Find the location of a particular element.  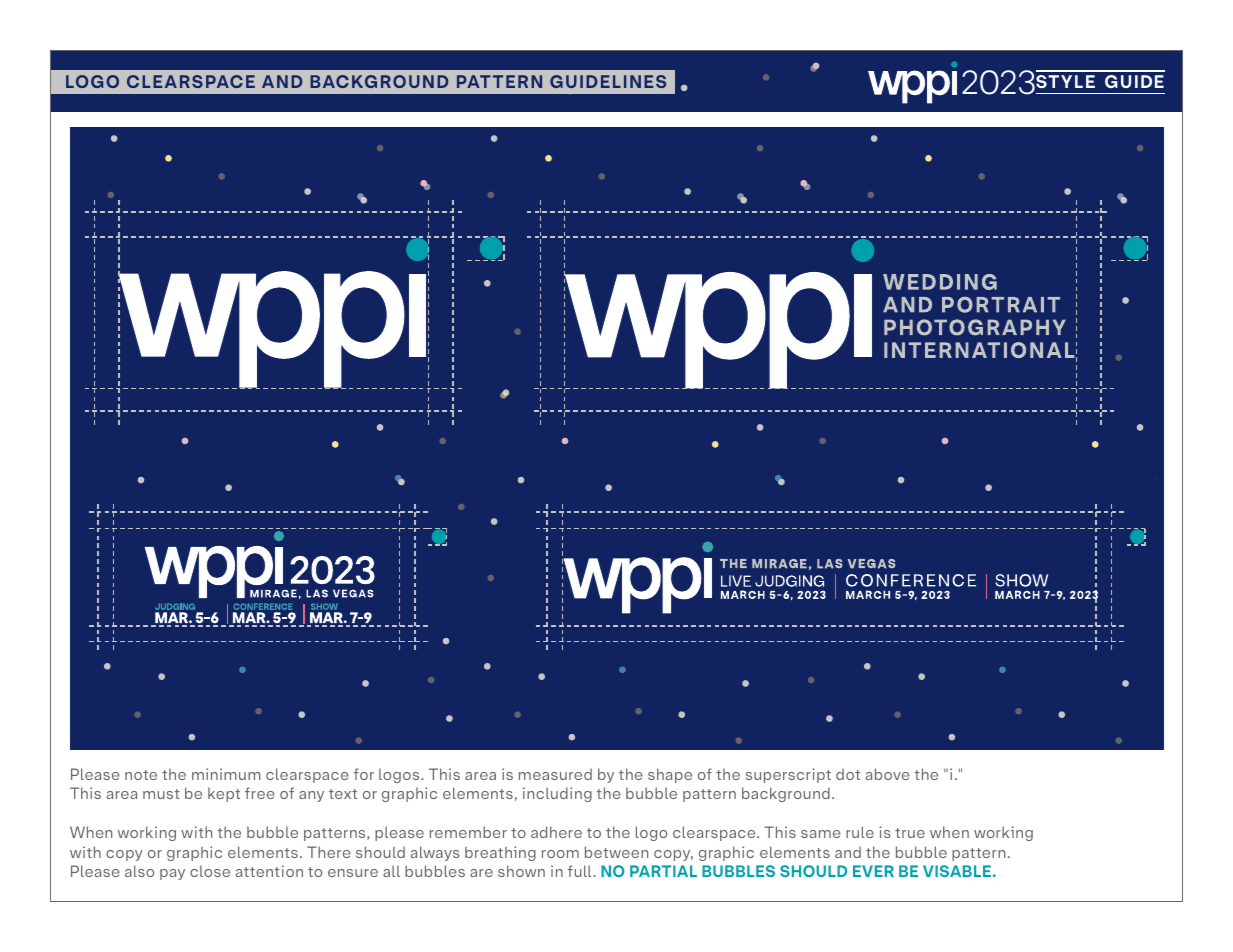

superscript is located at coordinates (788, 775).
